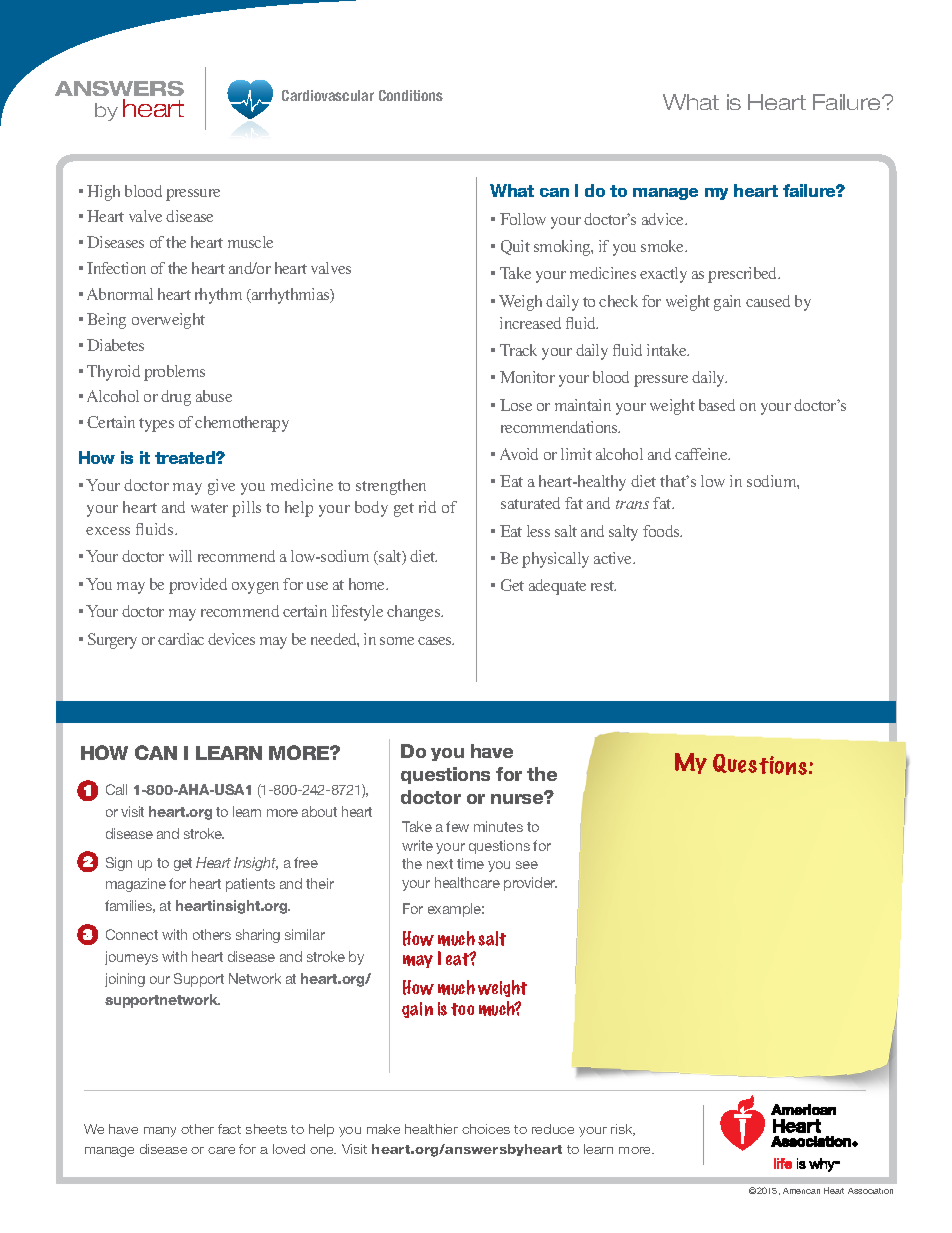  I want to click on rest, so click(603, 586).
